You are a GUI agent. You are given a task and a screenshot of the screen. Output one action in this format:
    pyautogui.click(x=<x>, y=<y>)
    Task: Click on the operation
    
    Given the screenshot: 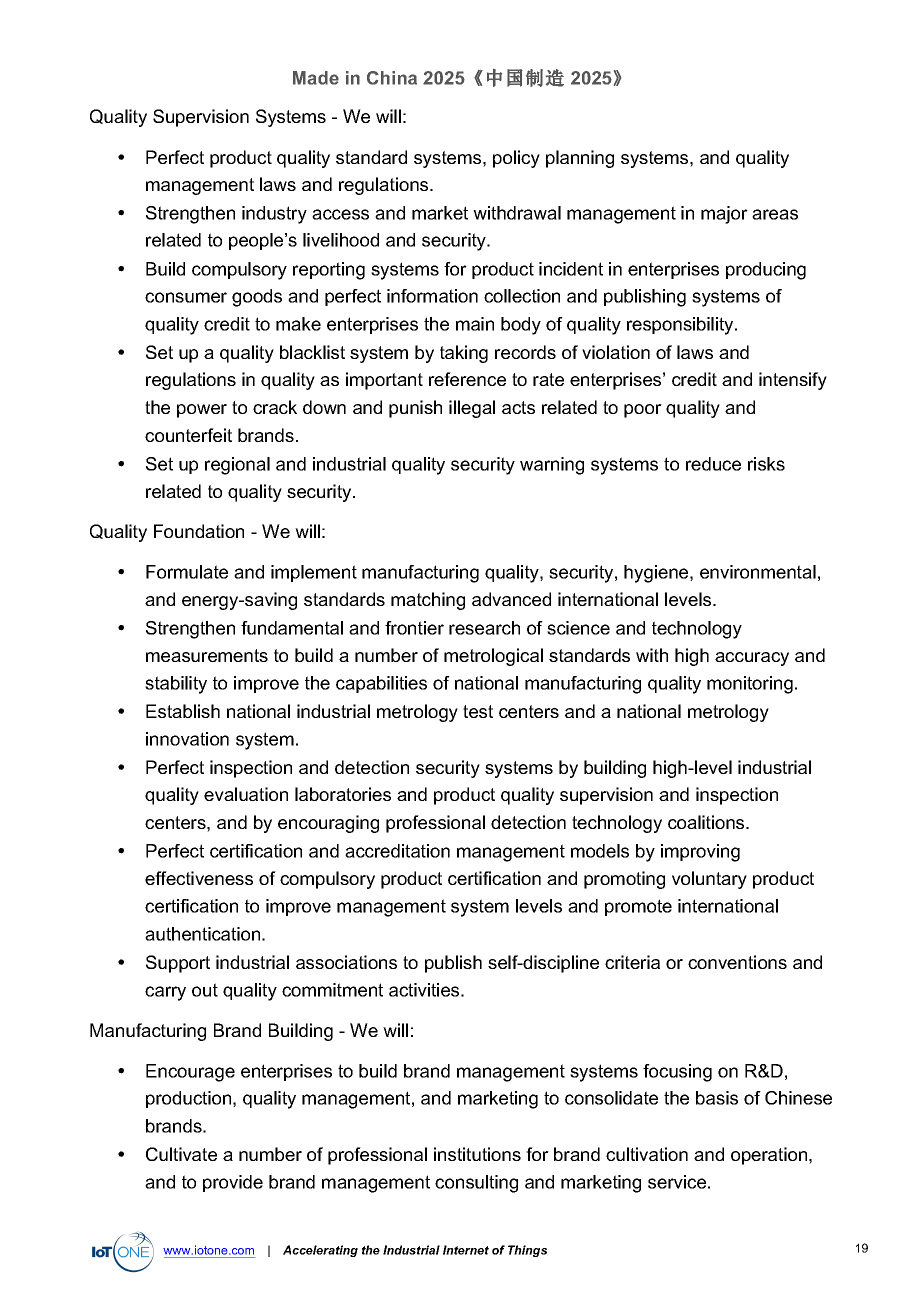 What is the action you would take?
    pyautogui.click(x=770, y=1156)
